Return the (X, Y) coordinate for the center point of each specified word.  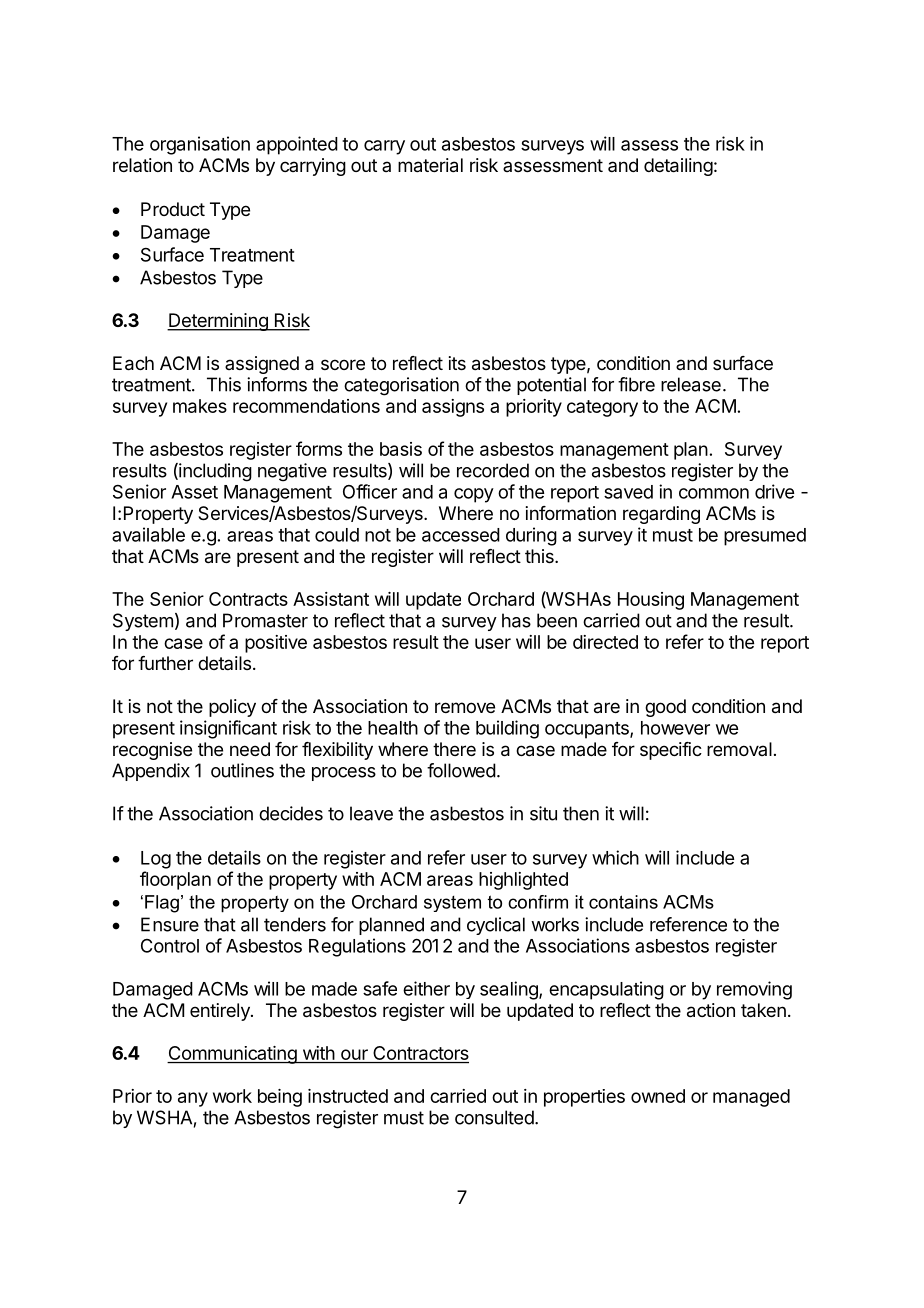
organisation (200, 145)
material (430, 165)
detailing (678, 167)
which (615, 857)
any (193, 1099)
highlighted (523, 881)
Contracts (248, 599)
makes (200, 406)
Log (156, 860)
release (691, 384)
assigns (453, 408)
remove (465, 707)
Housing (651, 601)
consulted (494, 1117)
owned (658, 1096)
